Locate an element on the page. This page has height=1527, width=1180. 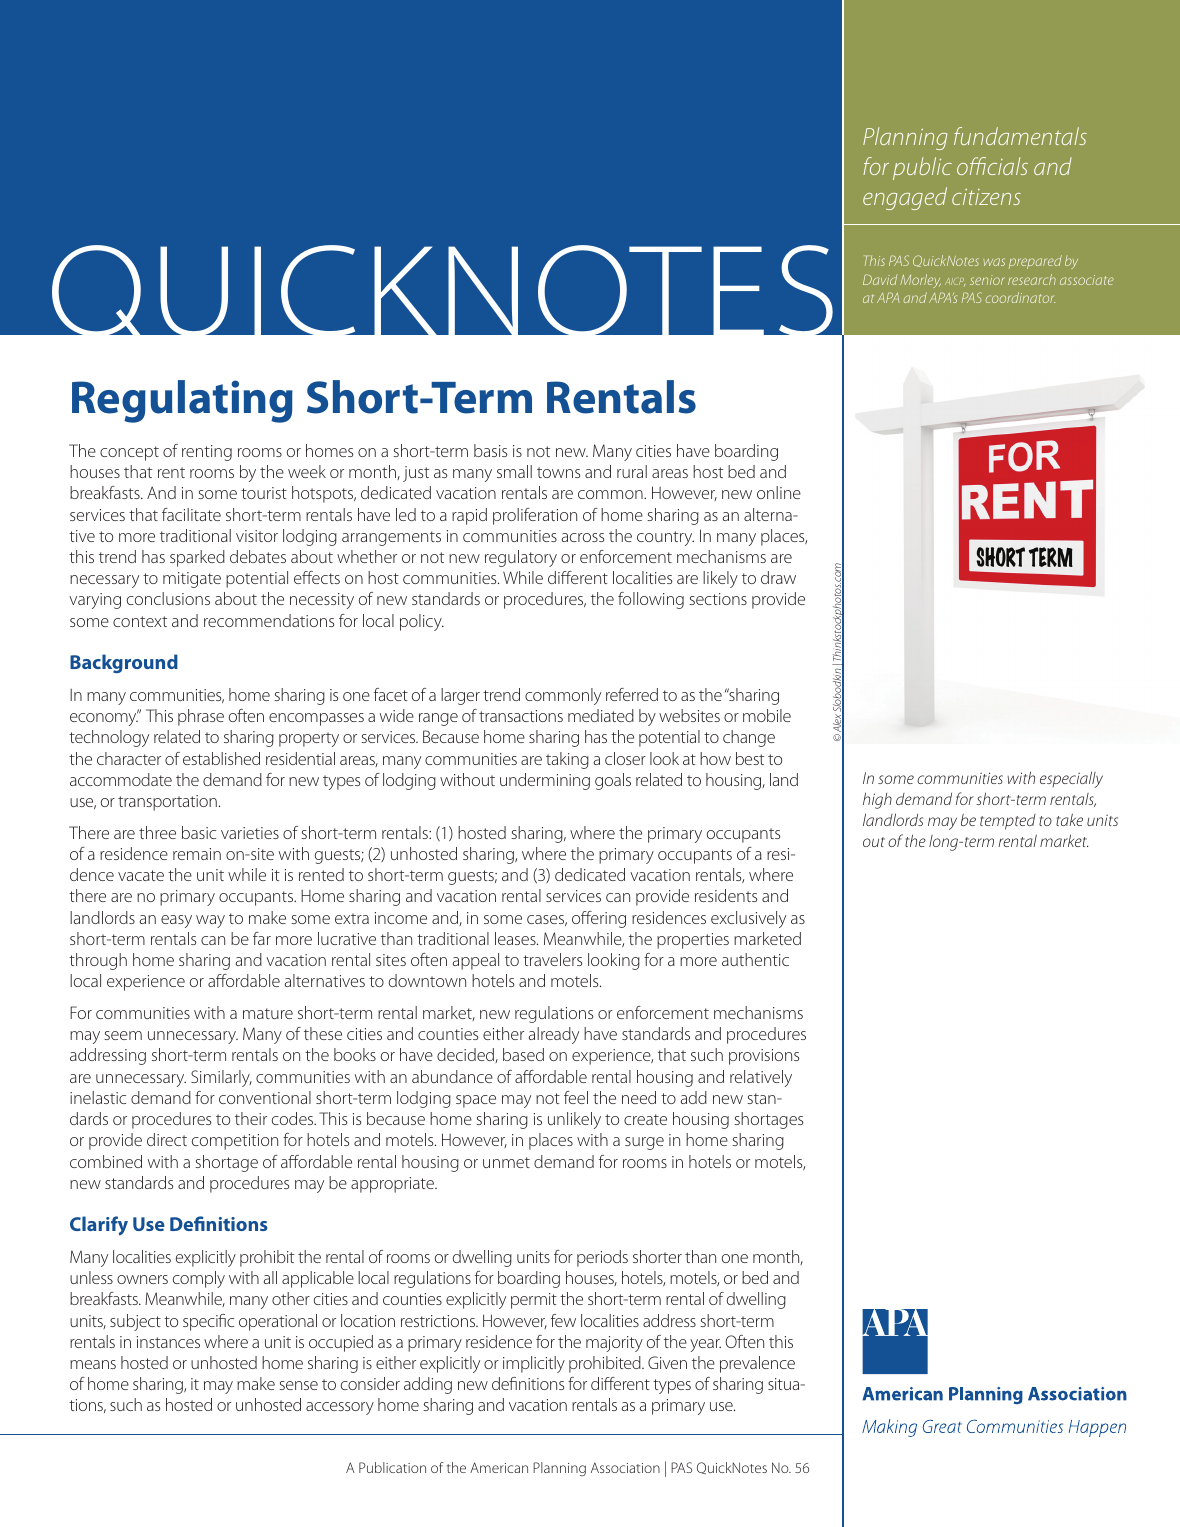
officials is located at coordinates (992, 166).
